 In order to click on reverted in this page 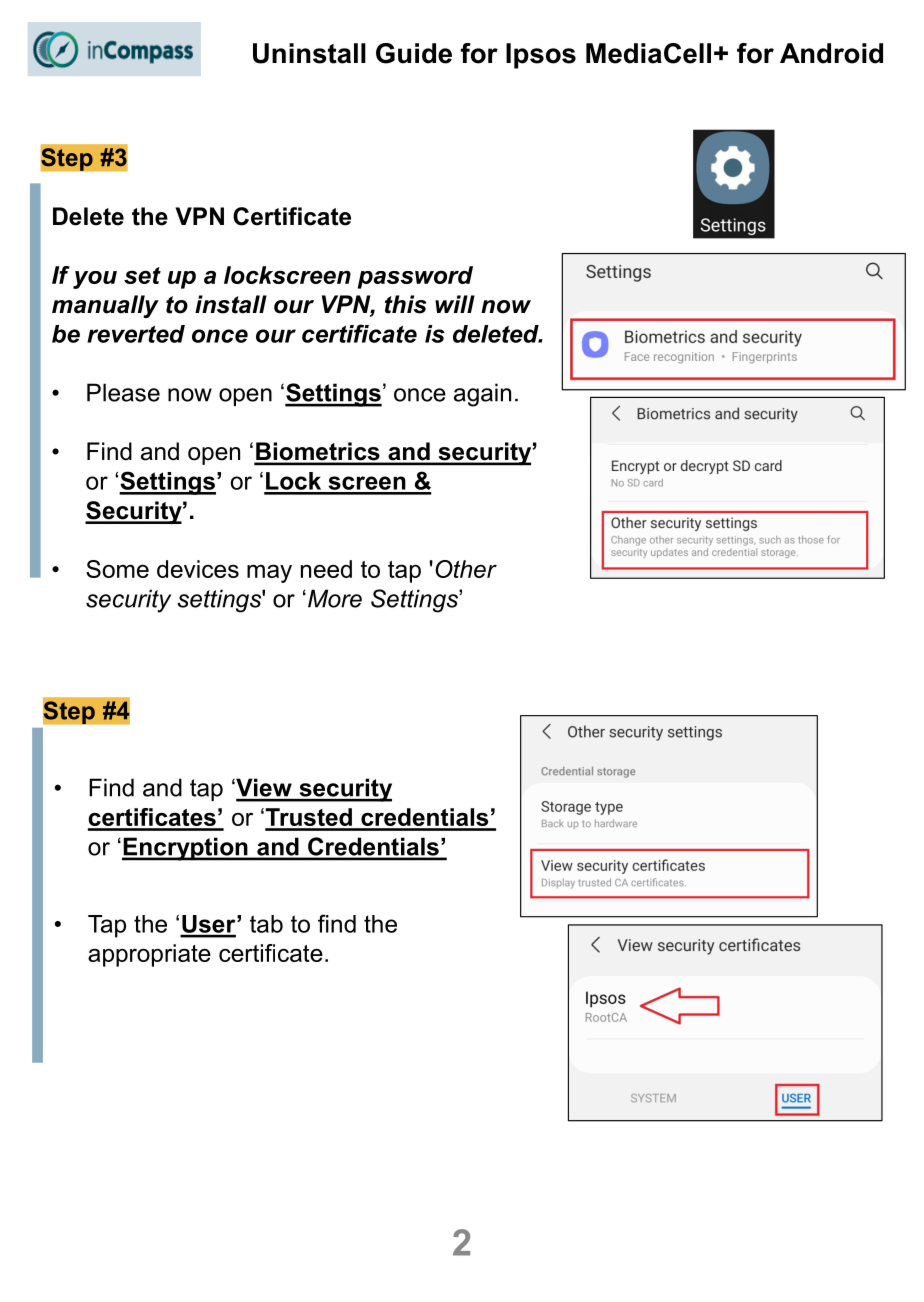, I will do `click(136, 334)`.
